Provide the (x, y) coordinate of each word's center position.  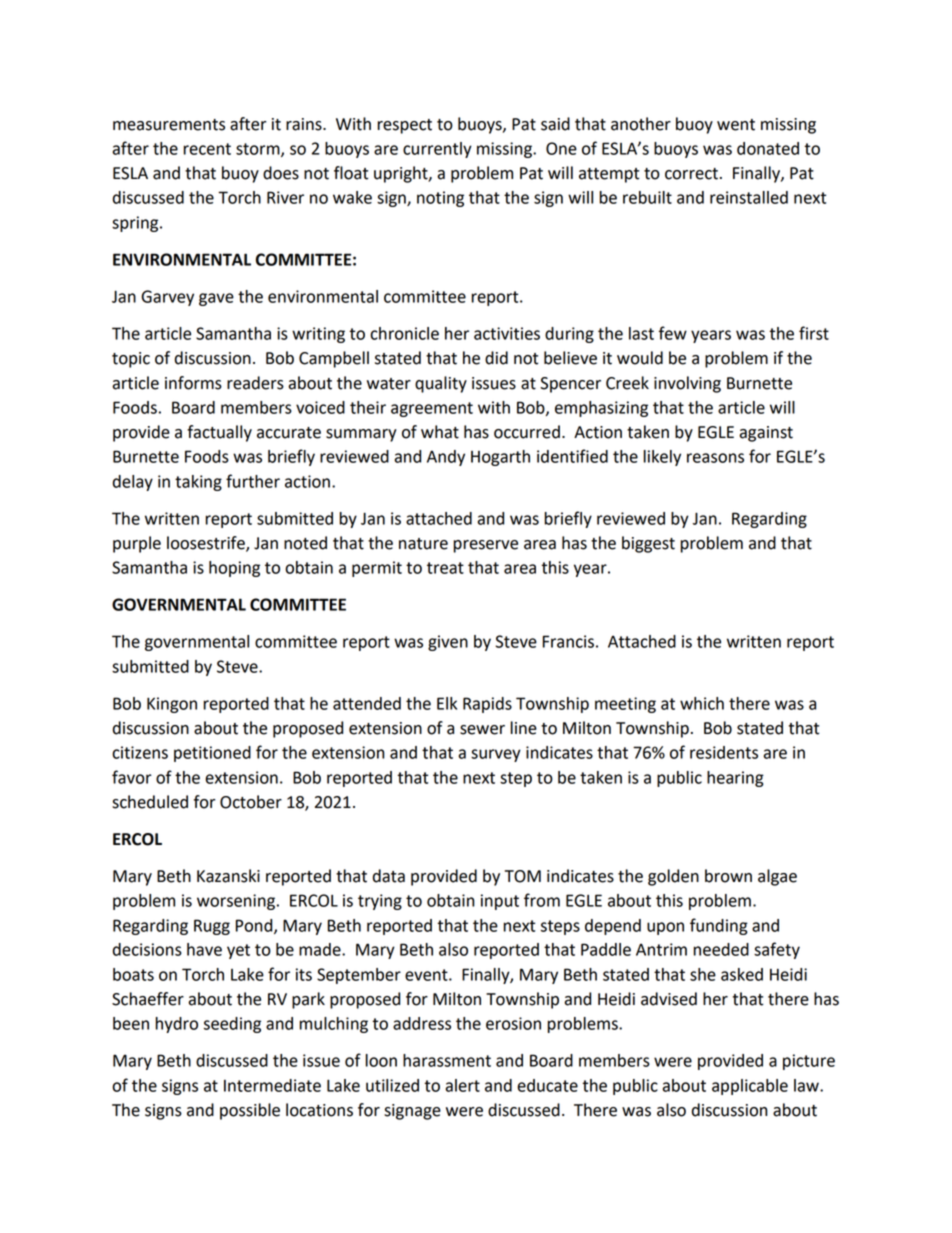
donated (768, 148)
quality (441, 384)
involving (687, 384)
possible (250, 1111)
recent (207, 149)
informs (193, 383)
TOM (523, 876)
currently (437, 150)
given (448, 643)
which (702, 703)
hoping (234, 569)
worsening (237, 902)
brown (728, 876)
